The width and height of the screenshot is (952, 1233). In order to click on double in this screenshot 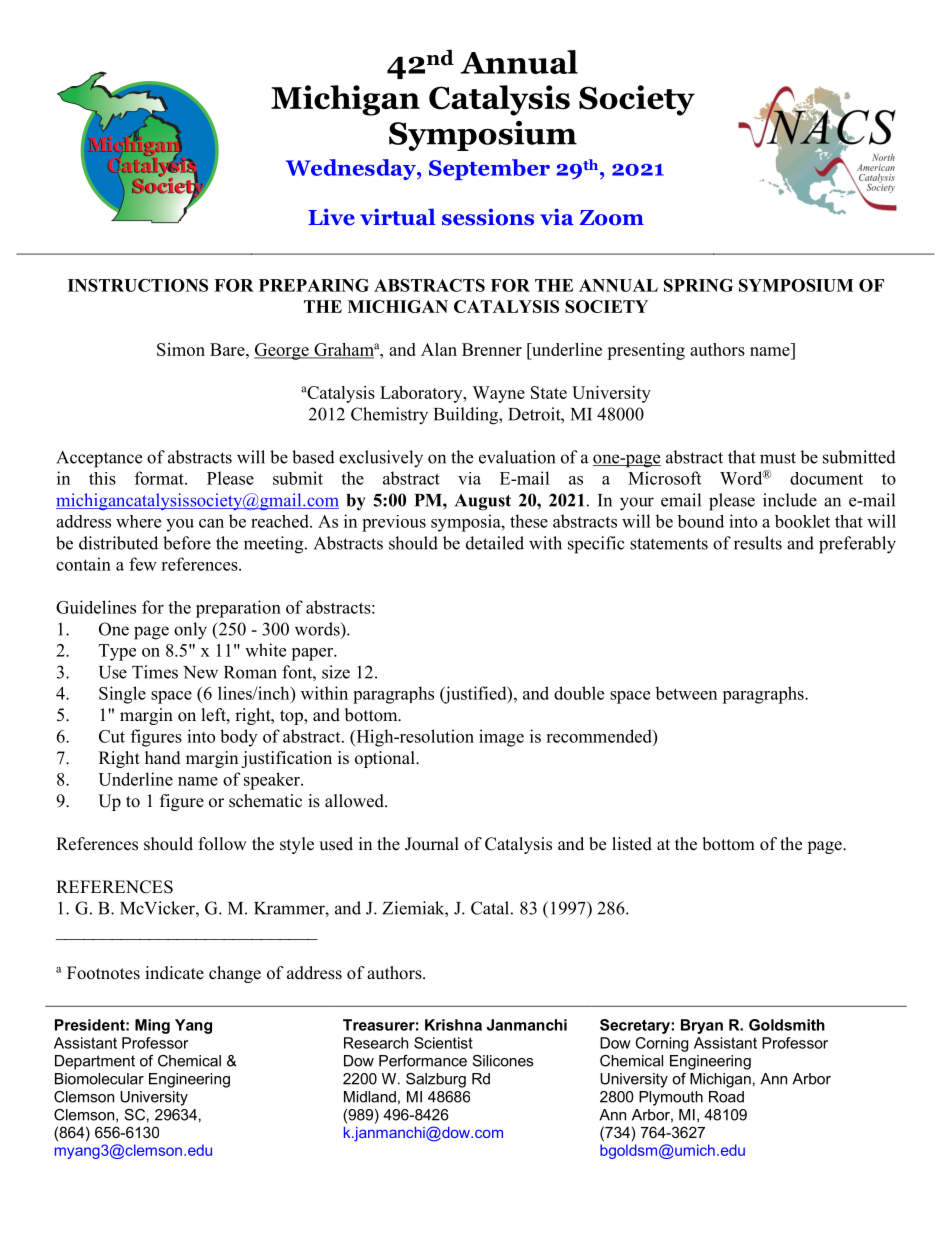, I will do `click(579, 693)`.
